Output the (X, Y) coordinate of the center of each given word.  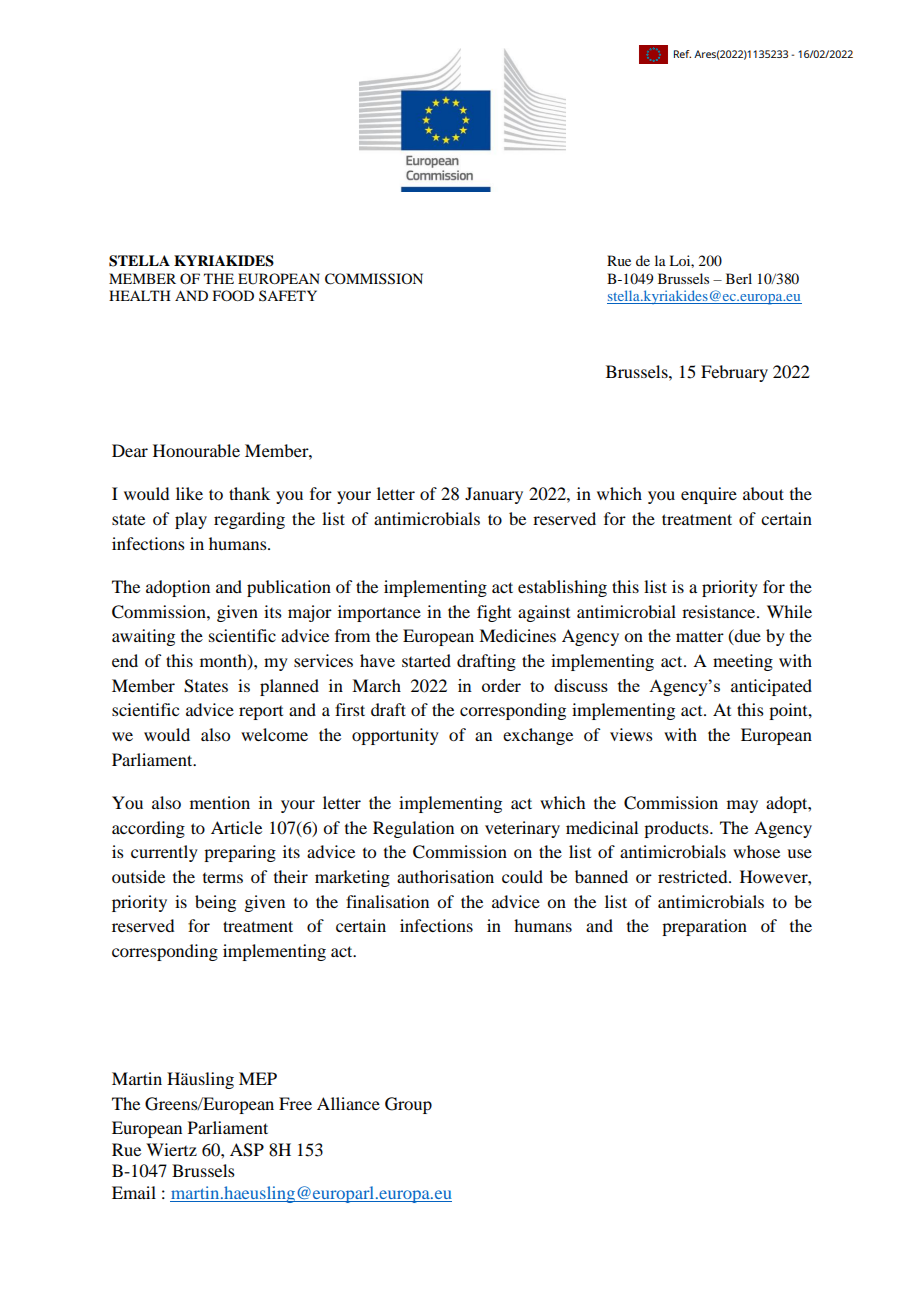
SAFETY (288, 295)
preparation (704, 927)
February (734, 373)
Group (408, 1105)
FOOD (233, 295)
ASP (247, 1150)
